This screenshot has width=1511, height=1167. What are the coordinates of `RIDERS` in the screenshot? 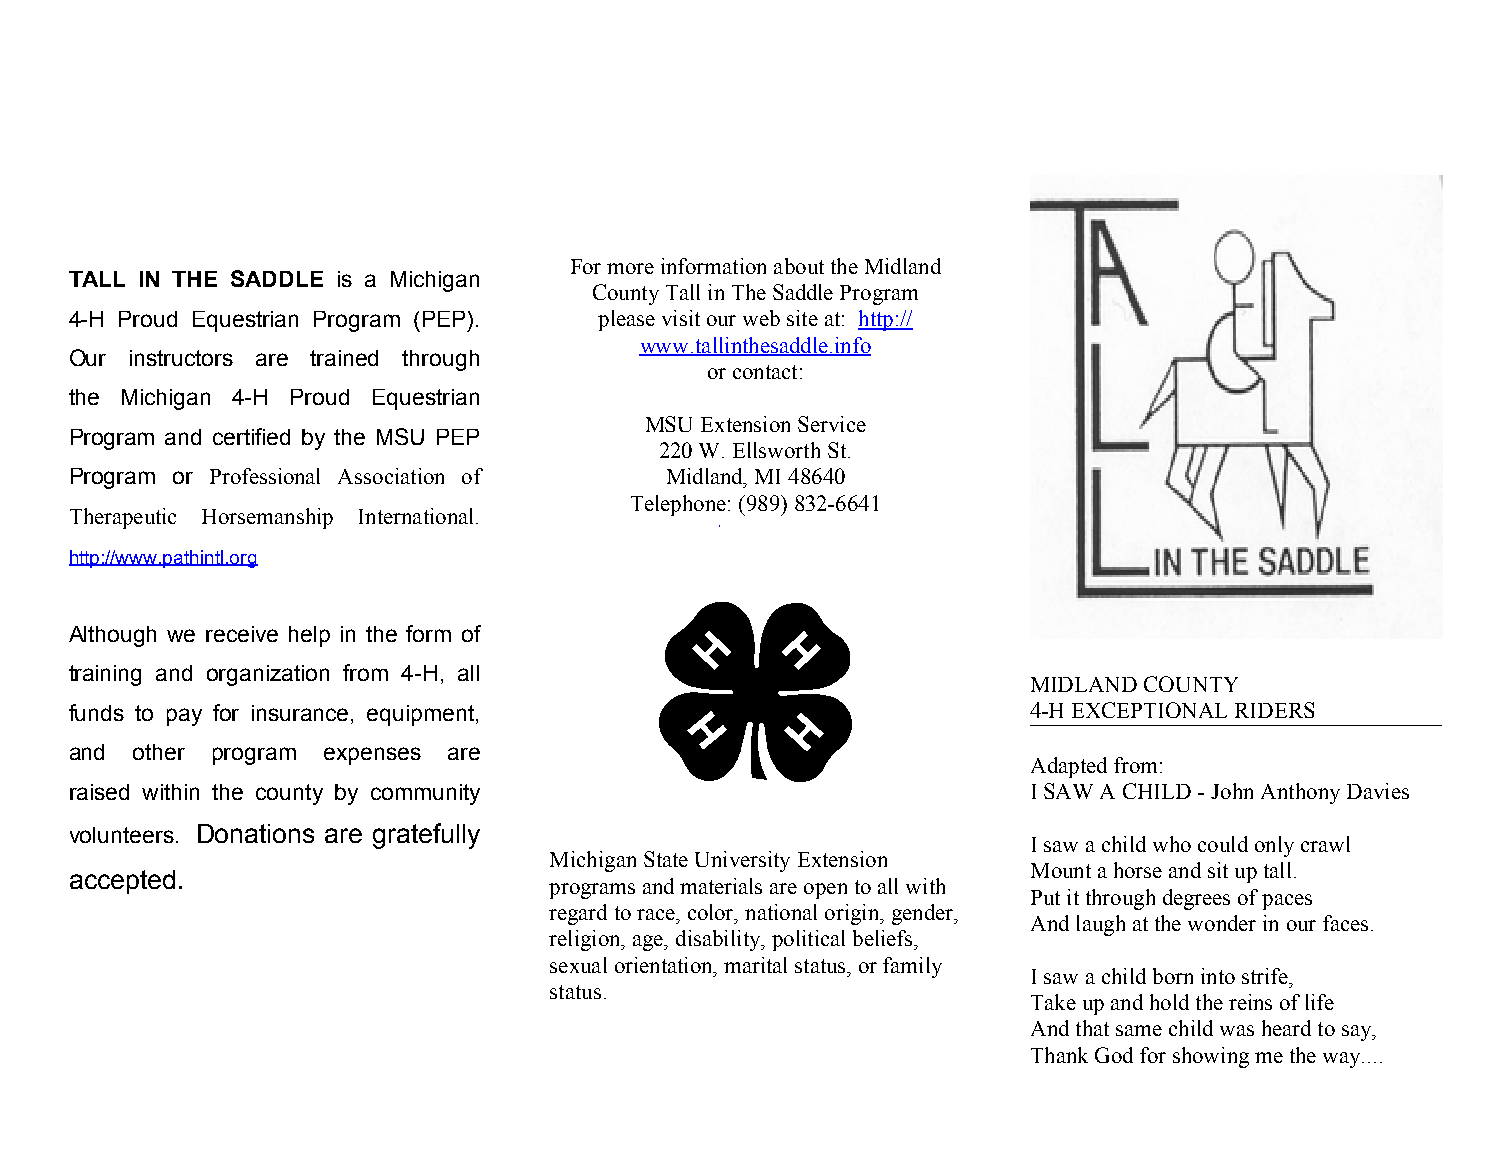 It's located at (1274, 710).
